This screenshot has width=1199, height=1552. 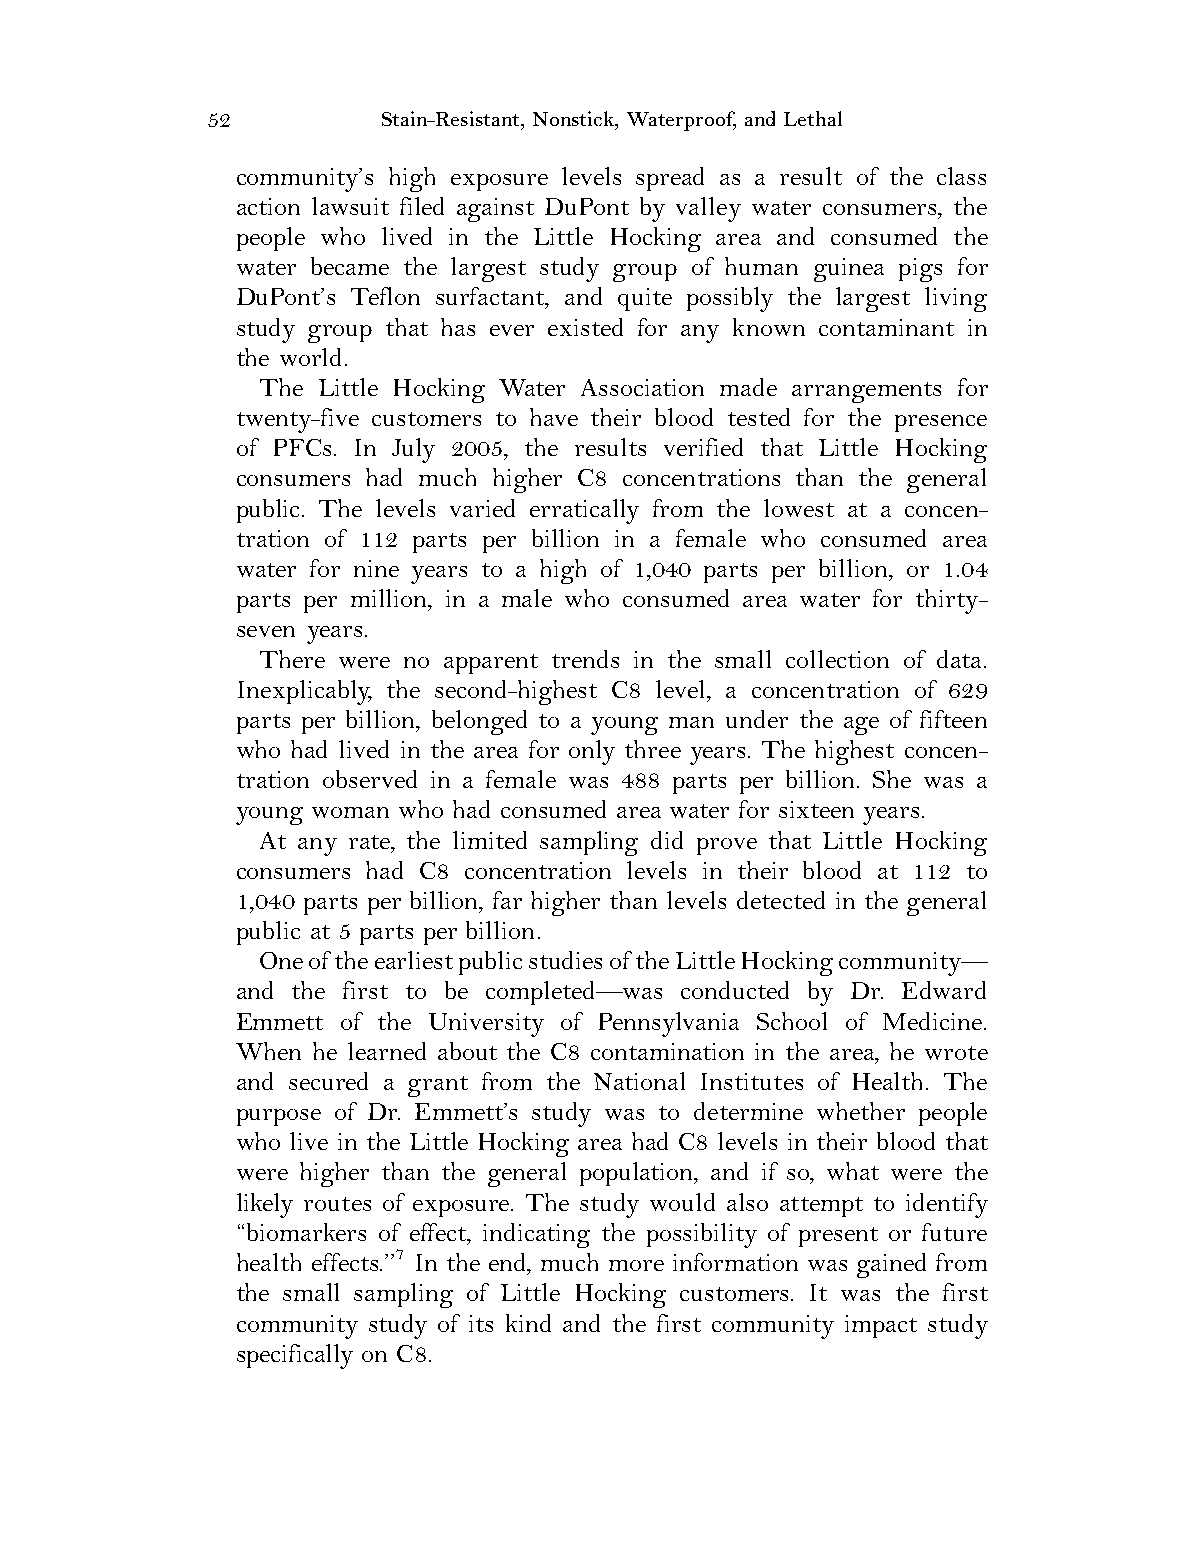 I want to click on Nonstick, so click(x=574, y=118).
